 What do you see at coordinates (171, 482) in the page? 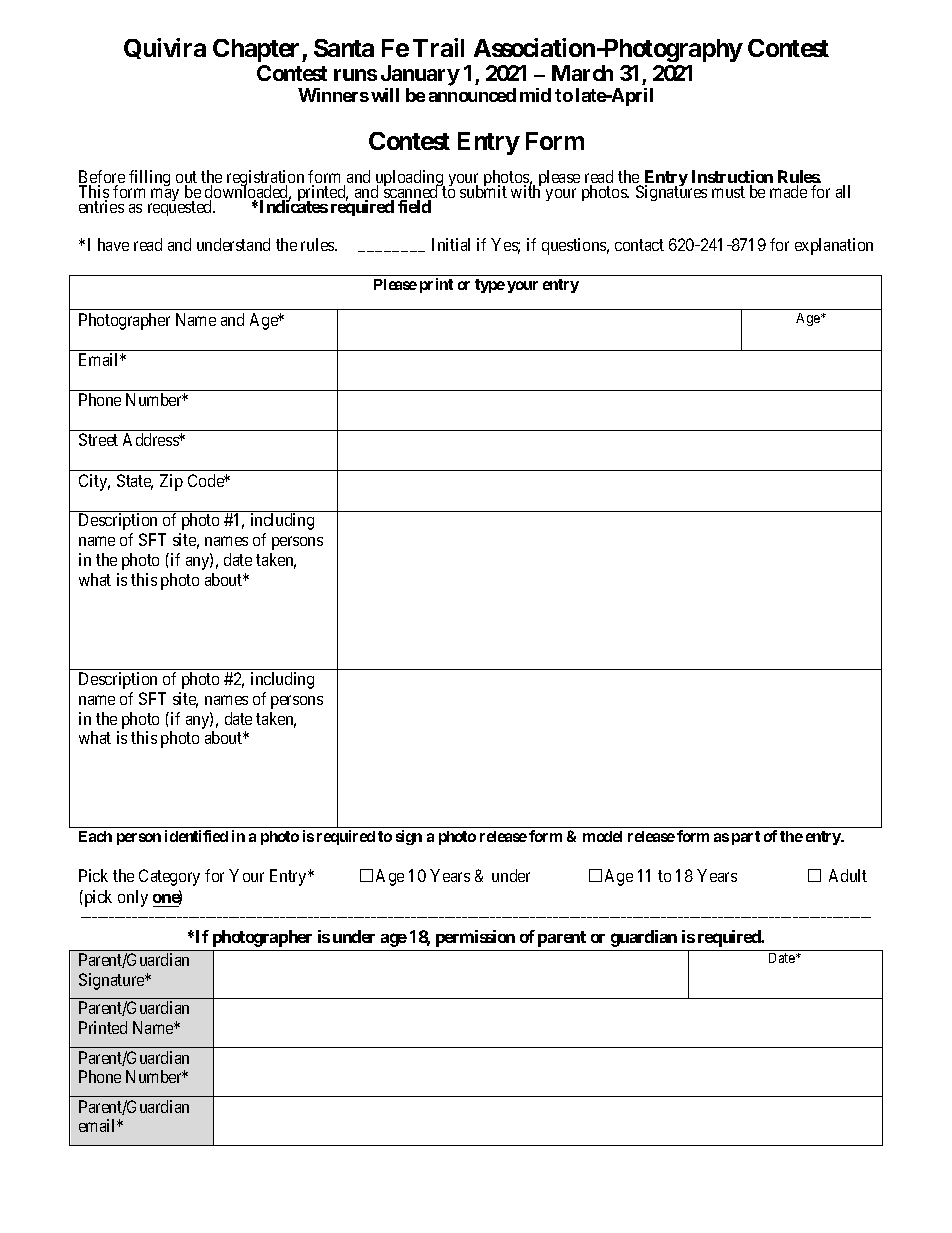
I see `Zip` at bounding box center [171, 482].
